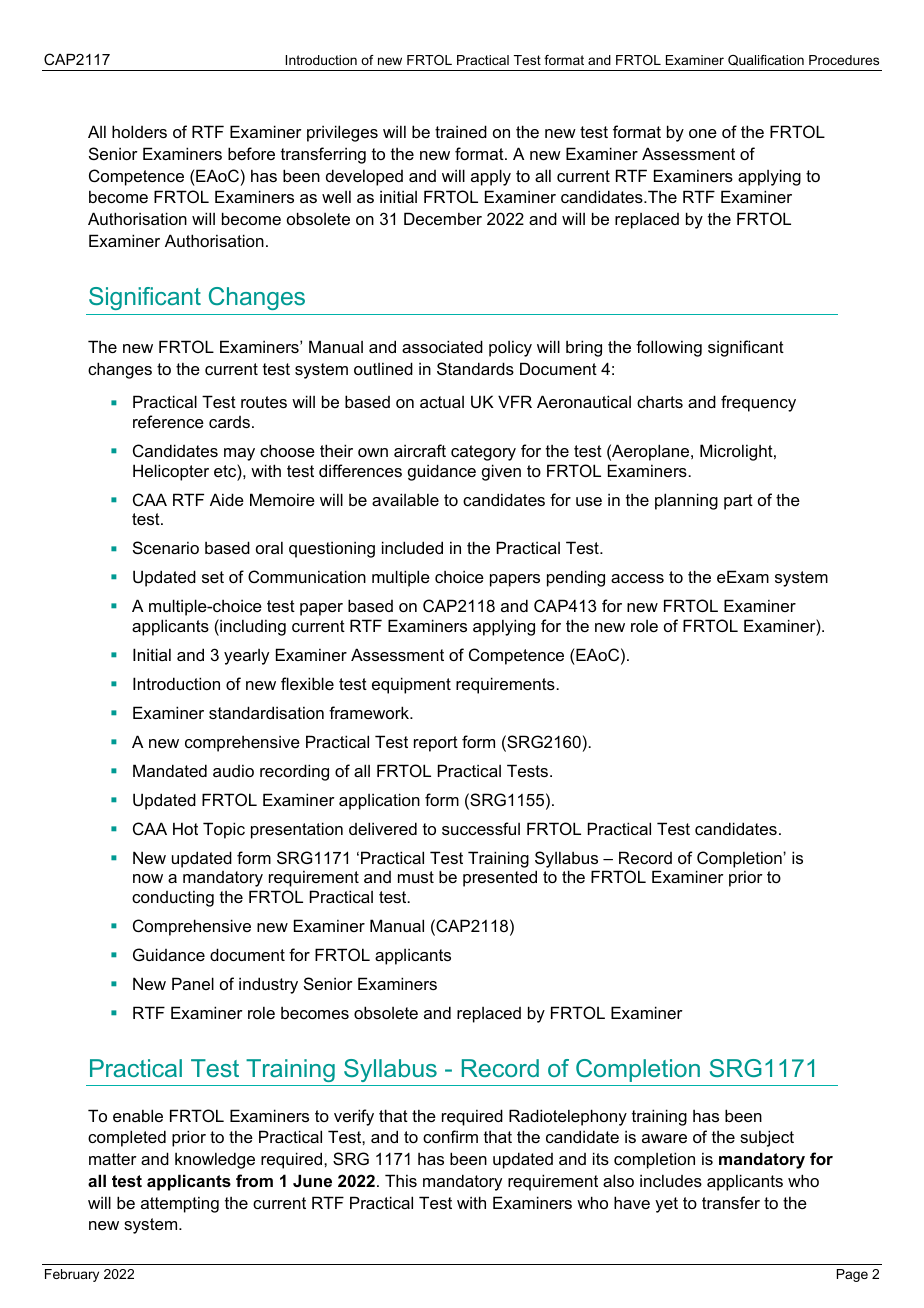 The width and height of the document is (924, 1308). Describe the element at coordinates (401, 1180) in the document. I see `This` at that location.
